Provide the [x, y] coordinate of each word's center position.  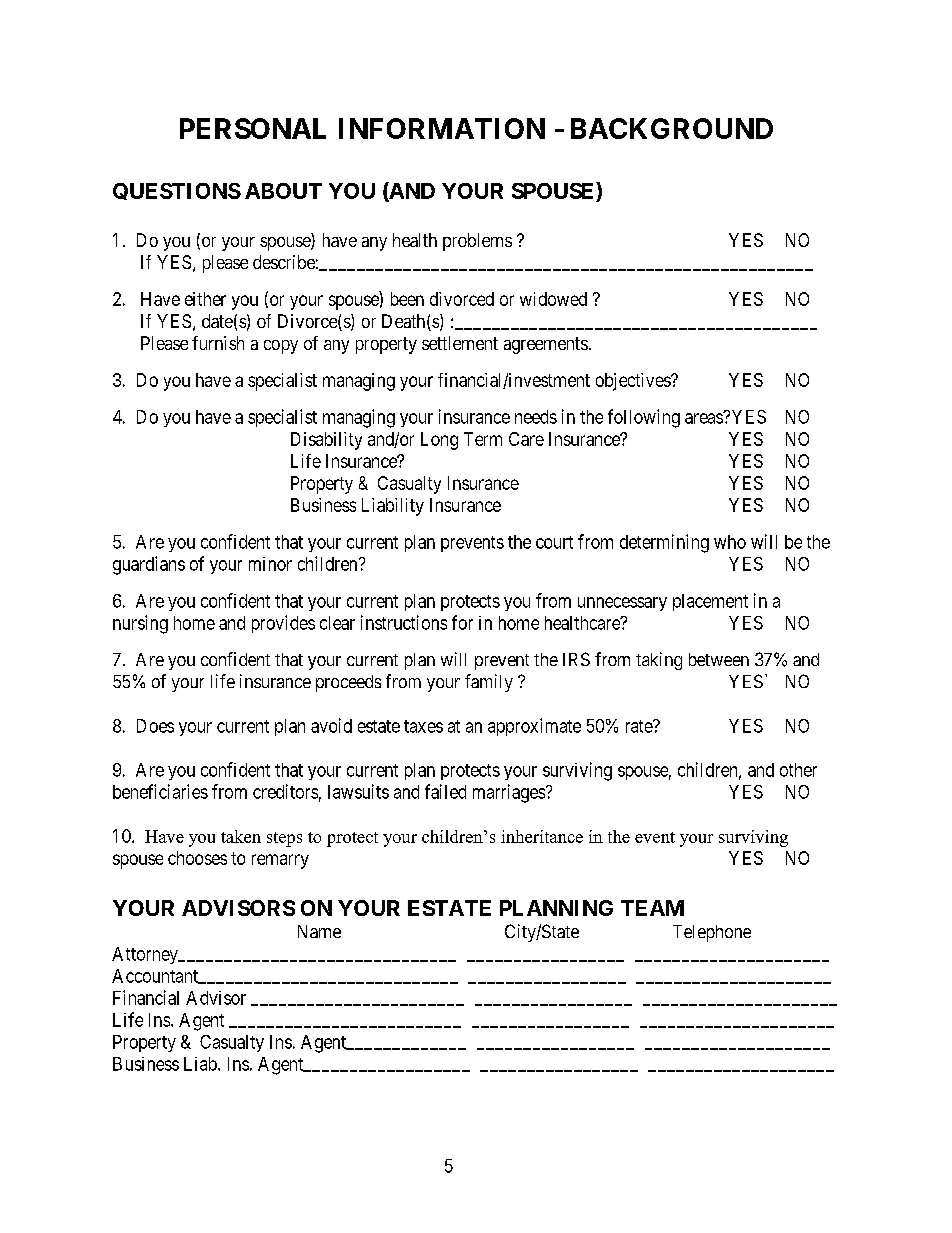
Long [439, 441]
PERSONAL [253, 128]
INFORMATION [442, 128]
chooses [197, 858]
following [644, 418]
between [719, 659]
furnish [218, 343]
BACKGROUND [672, 128]
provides [283, 624]
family [489, 683]
